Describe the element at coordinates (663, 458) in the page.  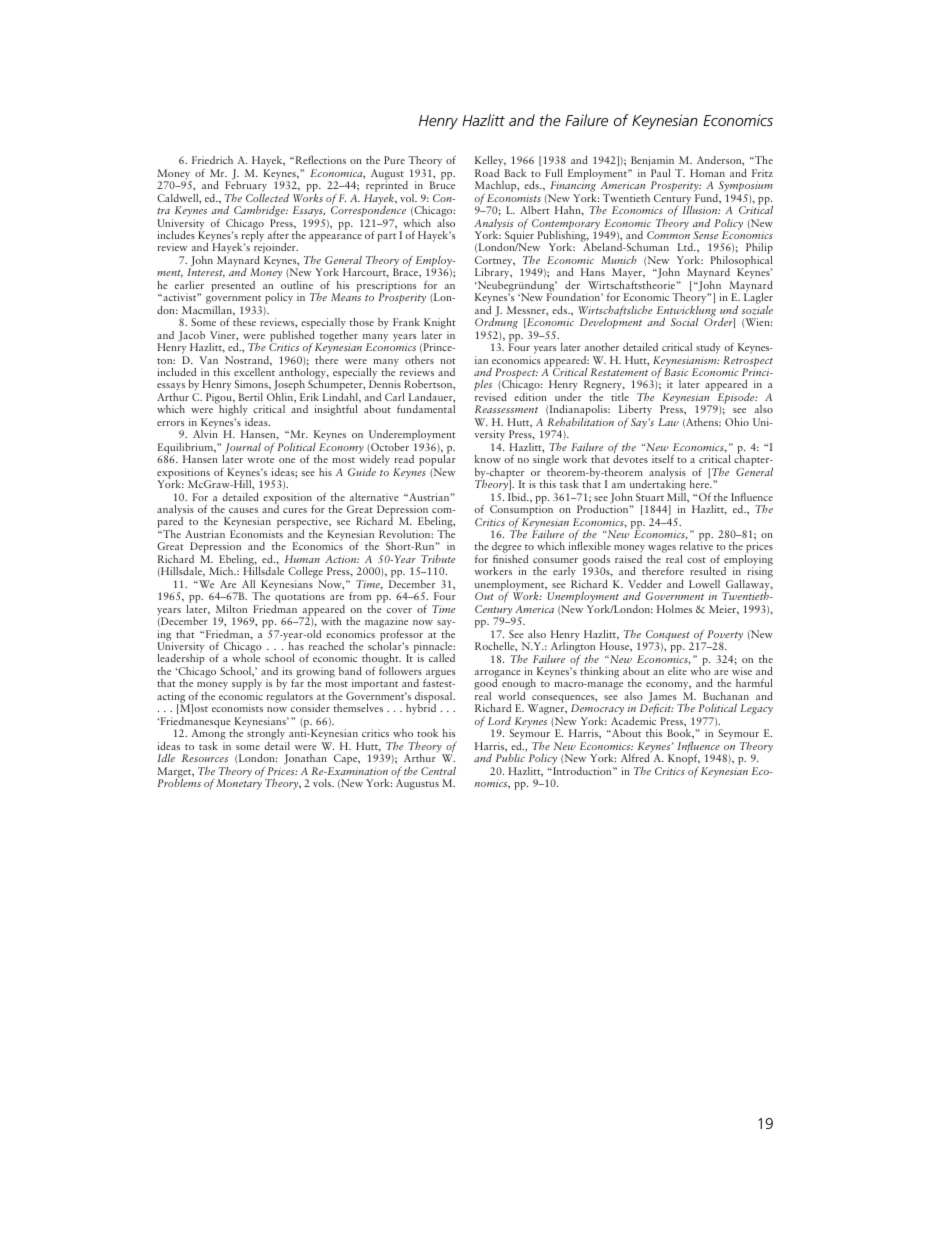
I see `itself` at that location.
